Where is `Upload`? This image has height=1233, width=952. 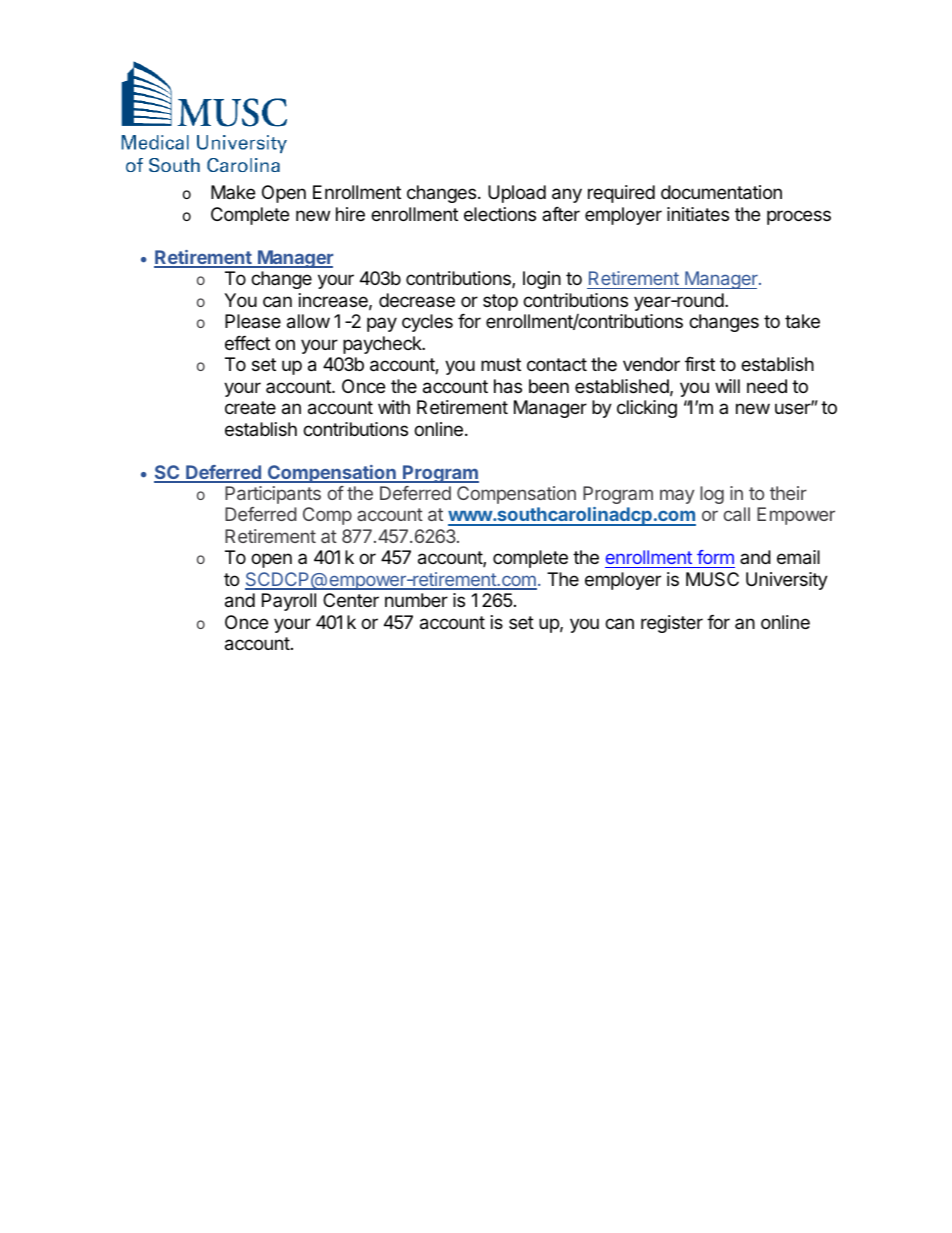 Upload is located at coordinates (517, 194).
